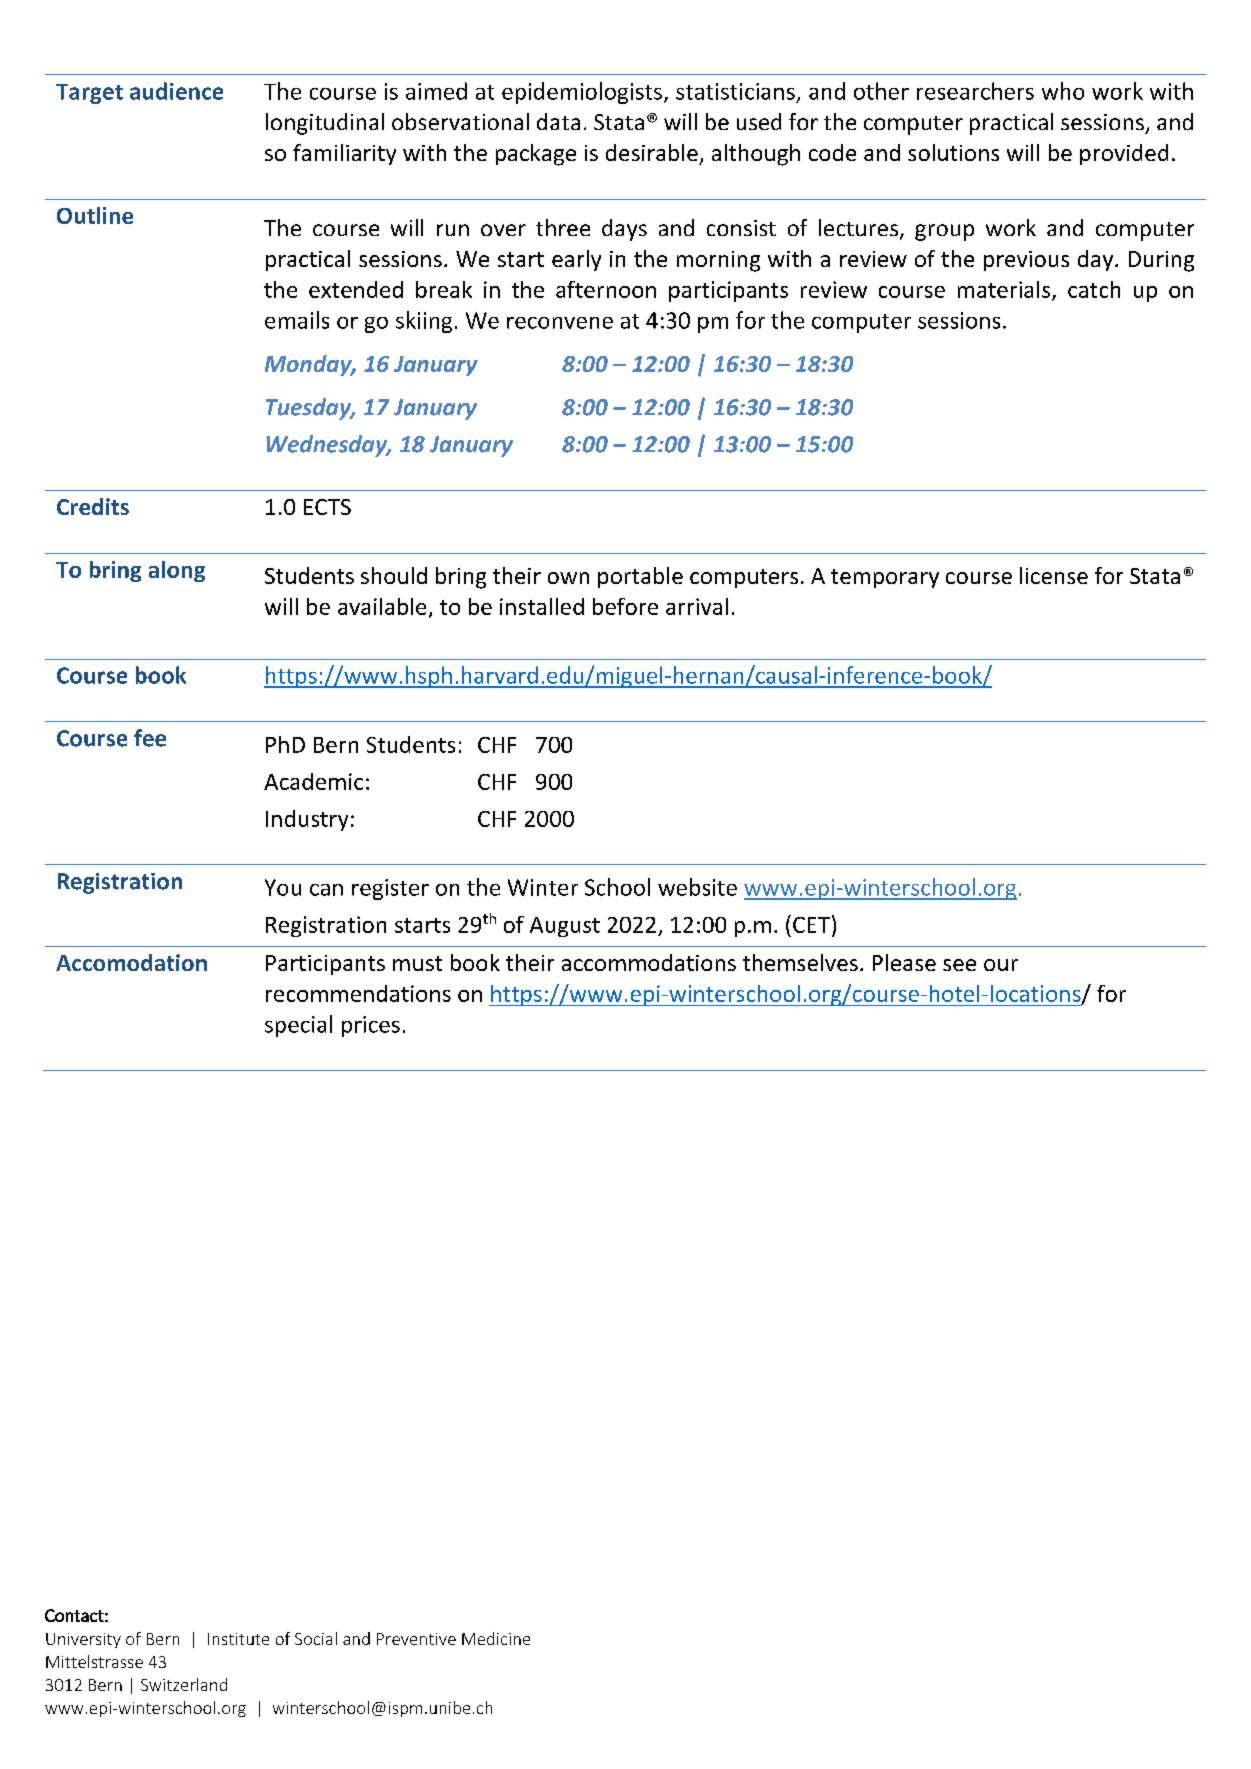 Image resolution: width=1251 pixels, height=1769 pixels. What do you see at coordinates (416, 1639) in the page?
I see `Preventive` at bounding box center [416, 1639].
